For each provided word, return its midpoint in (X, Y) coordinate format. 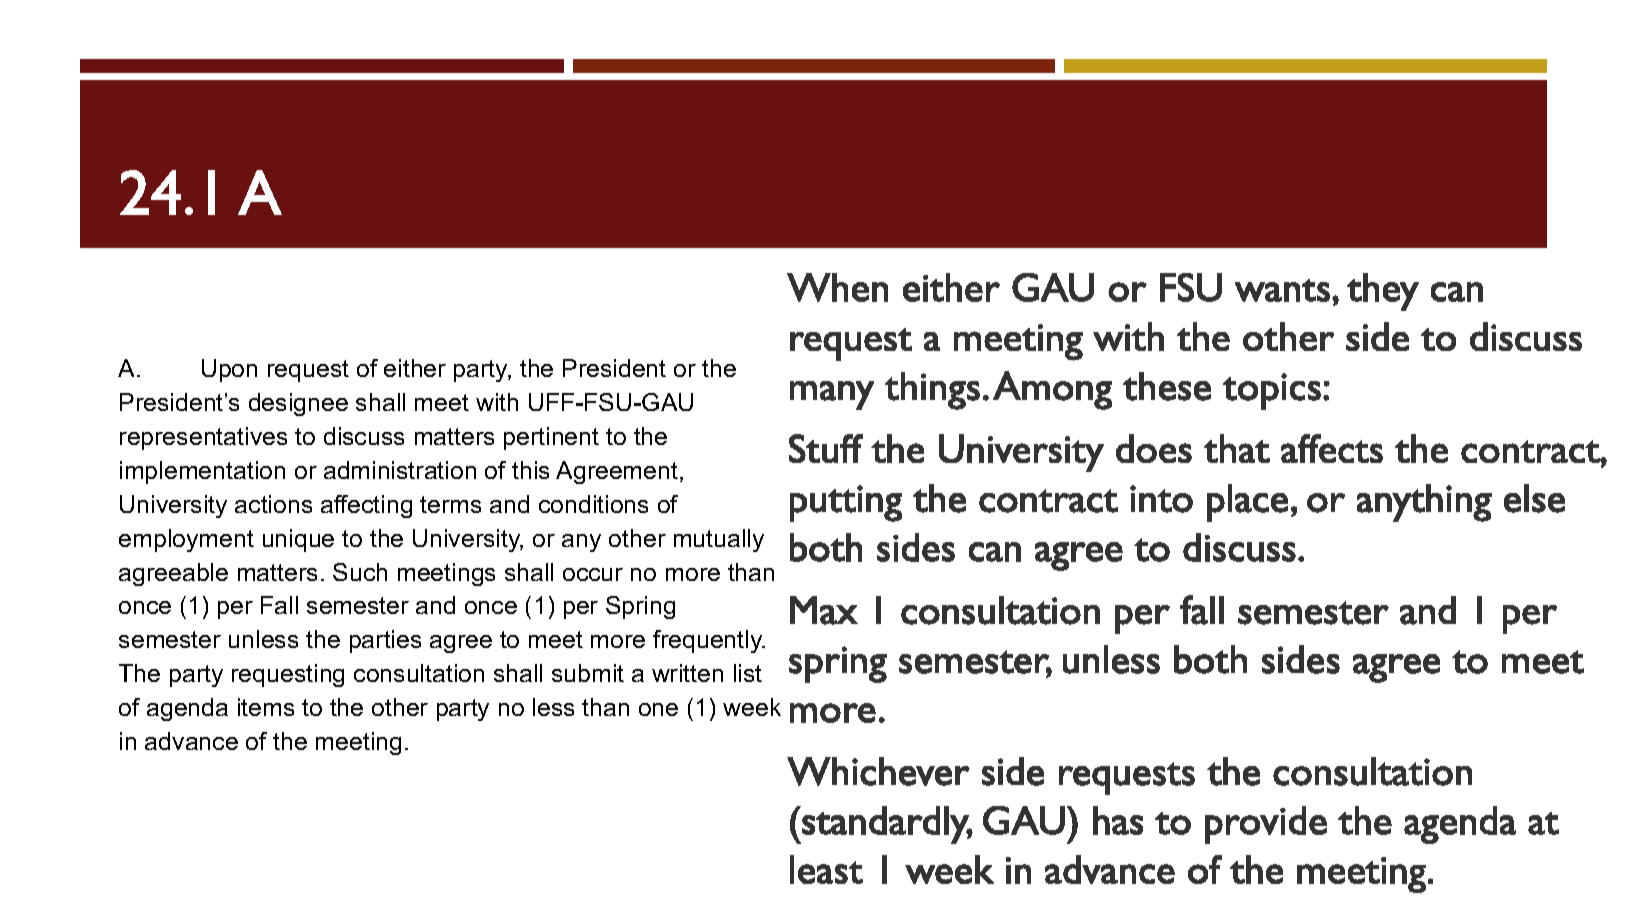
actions (273, 504)
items (266, 707)
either (415, 368)
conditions (593, 504)
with (497, 402)
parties (385, 641)
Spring (640, 607)
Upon (229, 370)
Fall (279, 605)
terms (450, 504)
